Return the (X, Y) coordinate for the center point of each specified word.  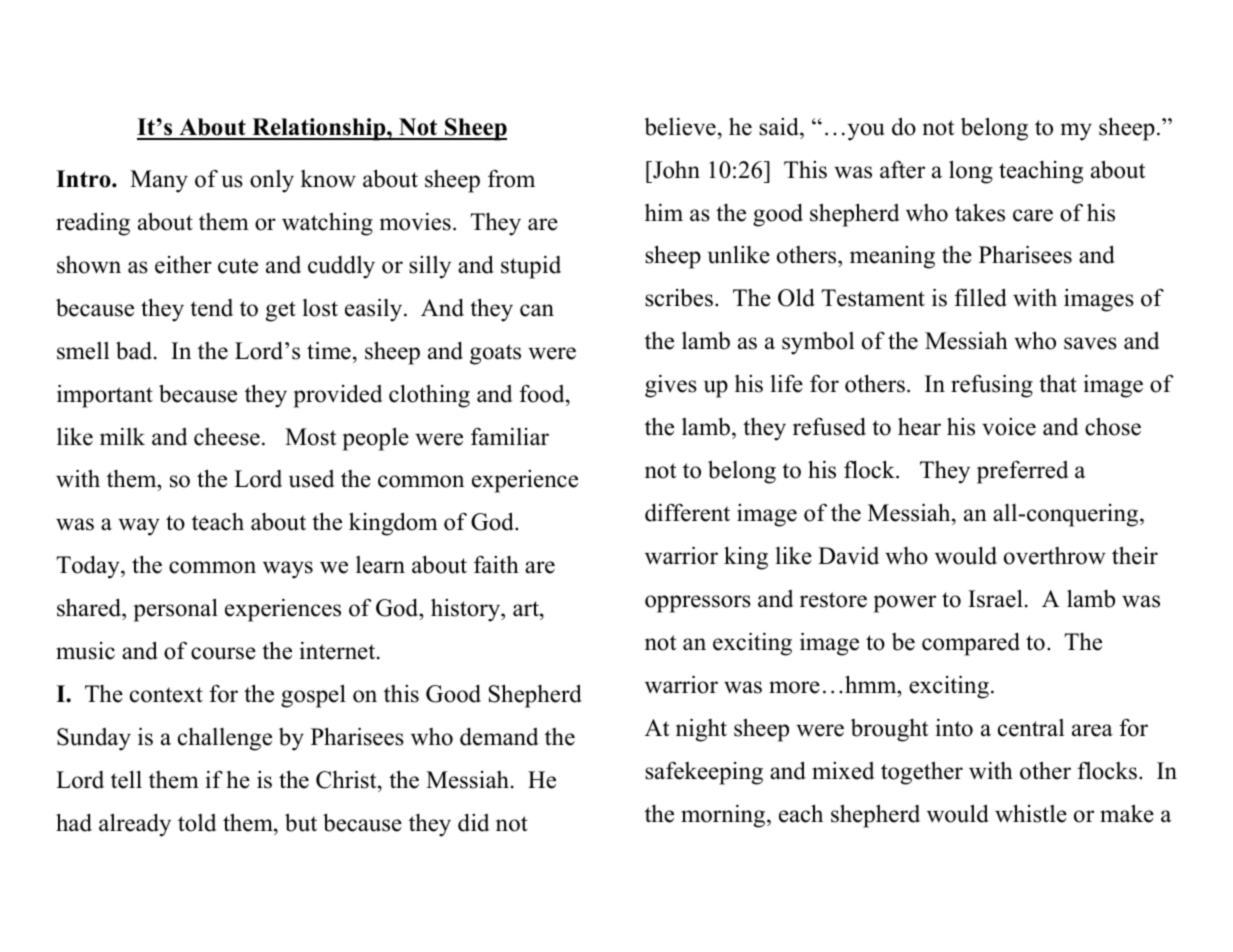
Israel (995, 598)
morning (724, 816)
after (902, 170)
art (527, 608)
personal (176, 610)
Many (159, 181)
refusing (992, 386)
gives (671, 386)
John (675, 169)
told (197, 823)
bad (135, 350)
